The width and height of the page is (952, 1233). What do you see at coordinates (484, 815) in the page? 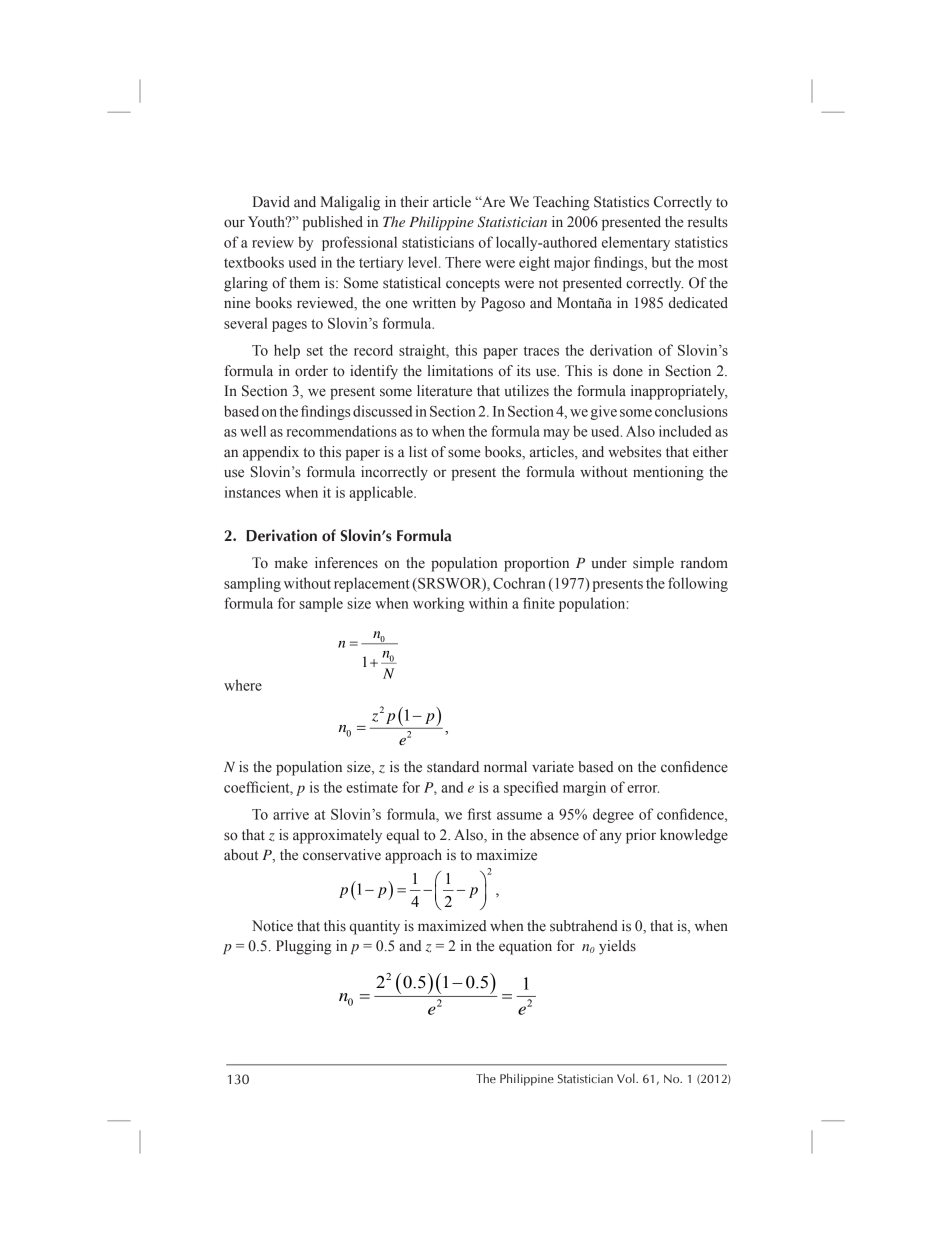
I see `rst` at bounding box center [484, 815].
